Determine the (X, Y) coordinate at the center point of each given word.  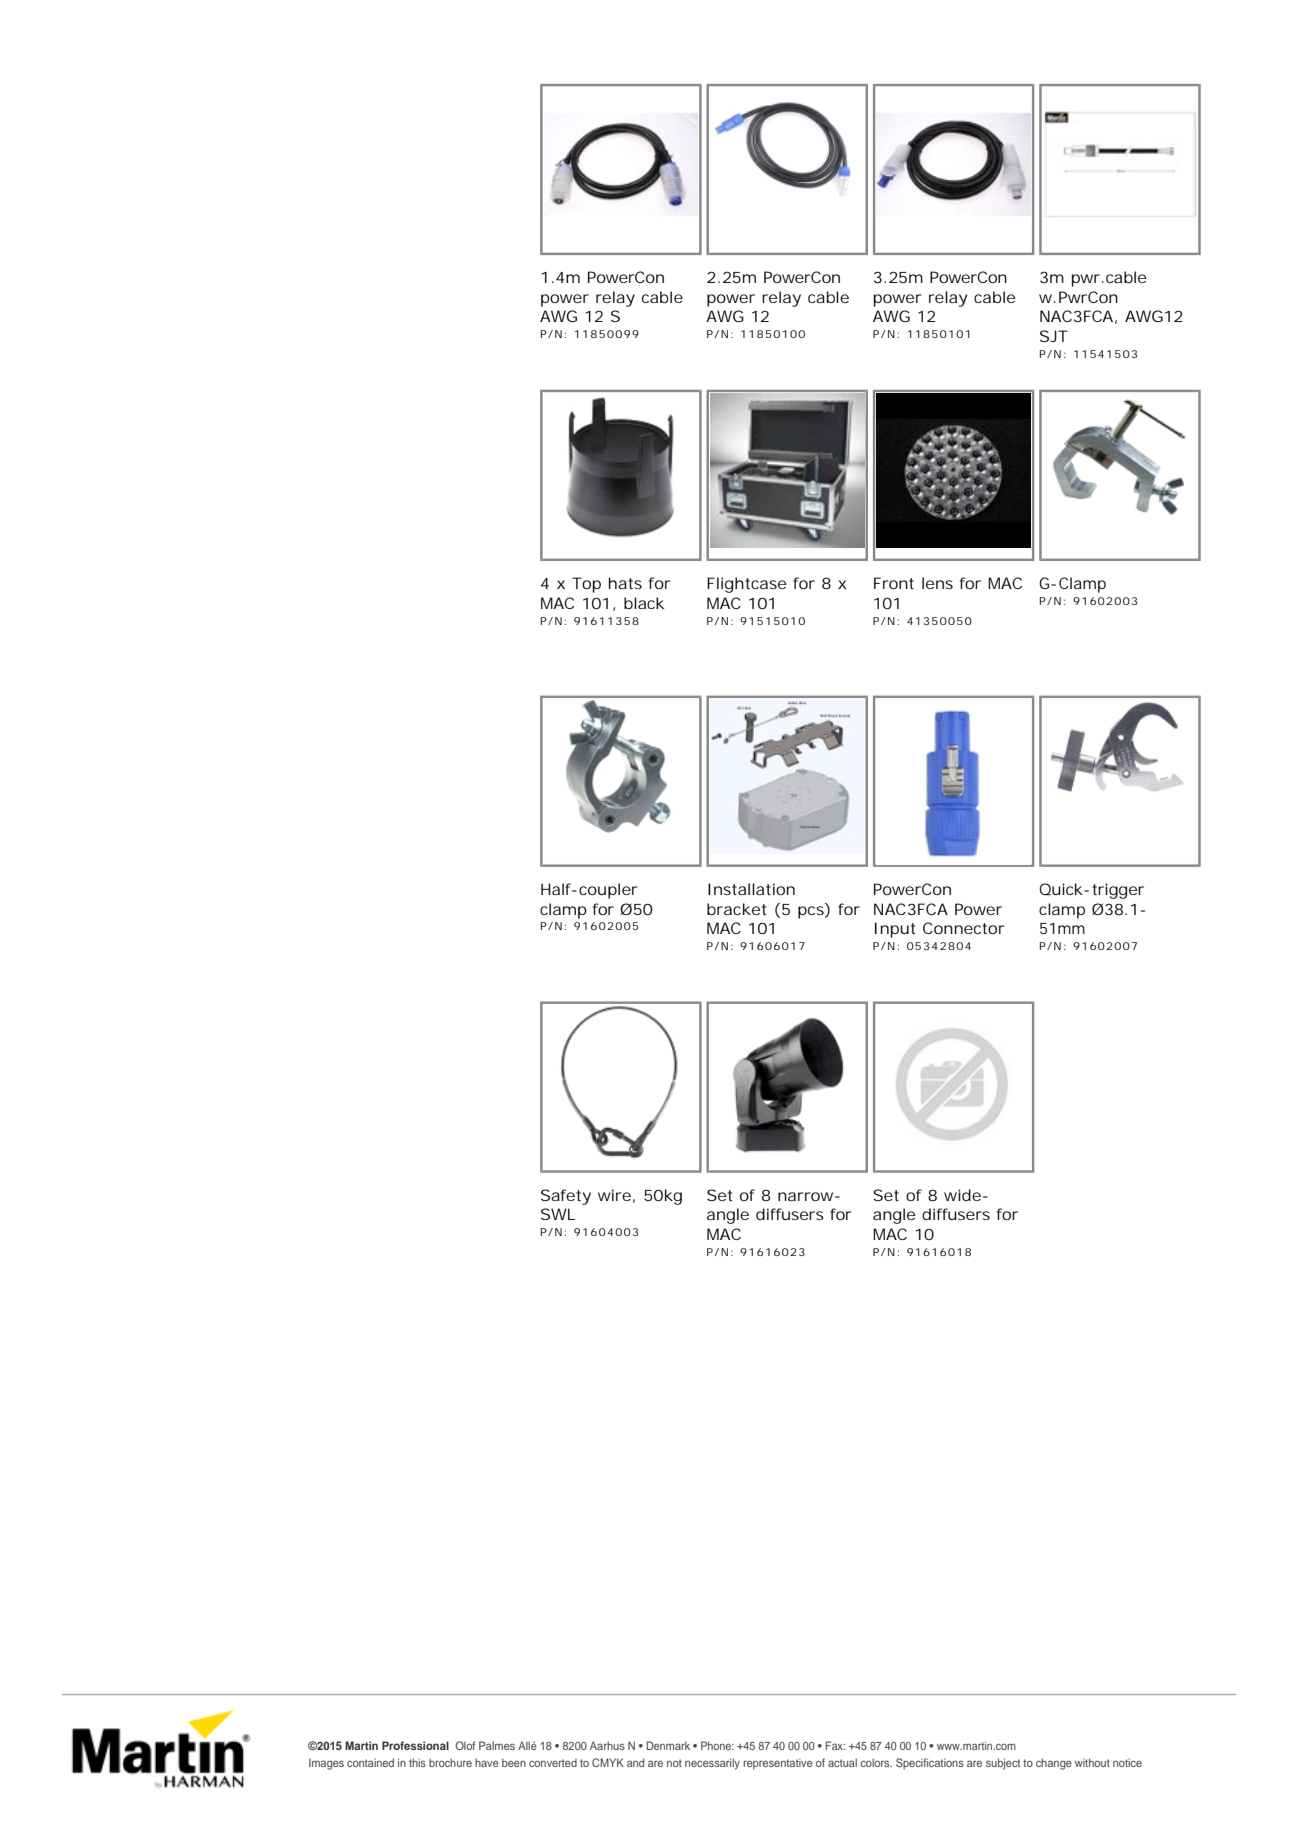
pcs (812, 912)
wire (614, 1195)
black (644, 603)
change (1054, 1764)
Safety (566, 1197)
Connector (964, 928)
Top (586, 585)
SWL (558, 1214)
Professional (415, 1745)
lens (937, 583)
